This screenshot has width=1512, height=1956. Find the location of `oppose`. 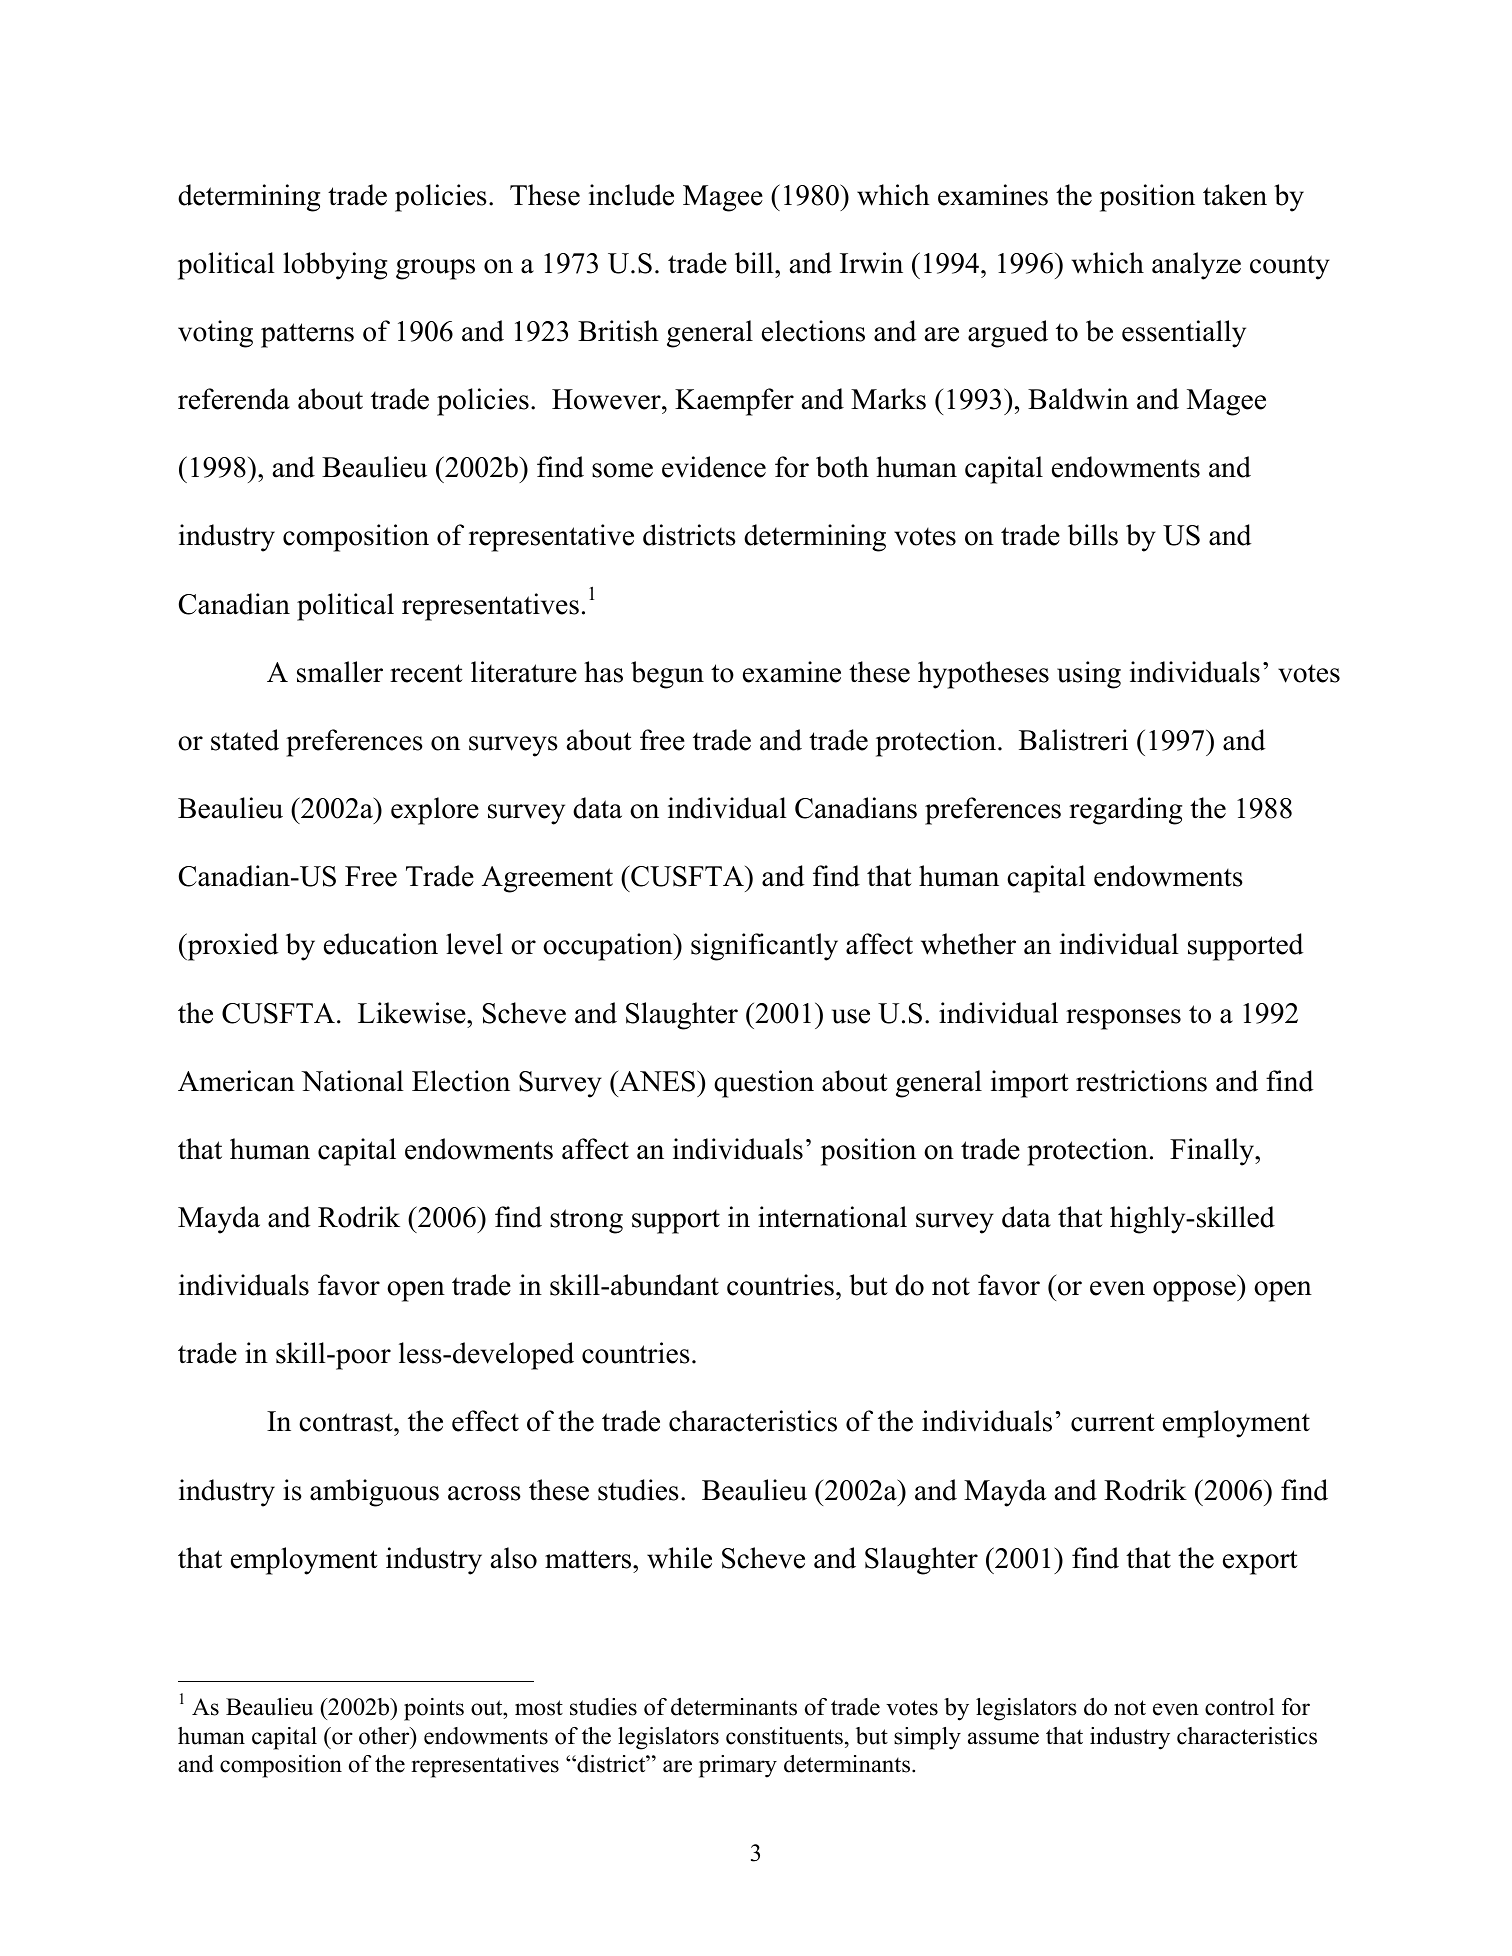

oppose is located at coordinates (1195, 1291).
